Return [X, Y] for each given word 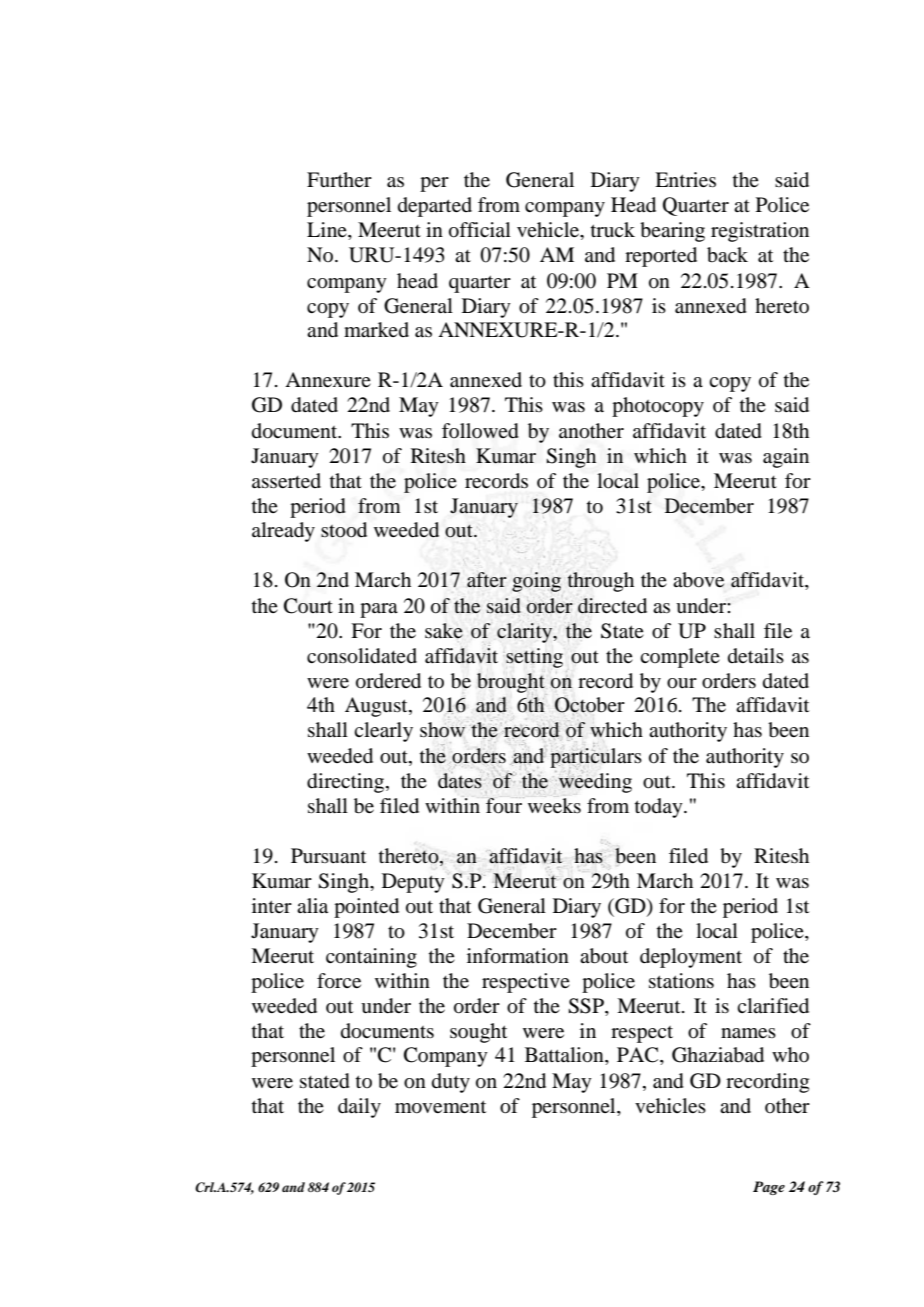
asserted [286, 480]
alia [312, 906]
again [786, 458]
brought [511, 684]
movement [440, 1107]
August [377, 707]
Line [328, 231]
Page [769, 1188]
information [518, 956]
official [480, 230]
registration [760, 232]
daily [359, 1108]
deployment [691, 958]
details [756, 655]
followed [480, 431]
